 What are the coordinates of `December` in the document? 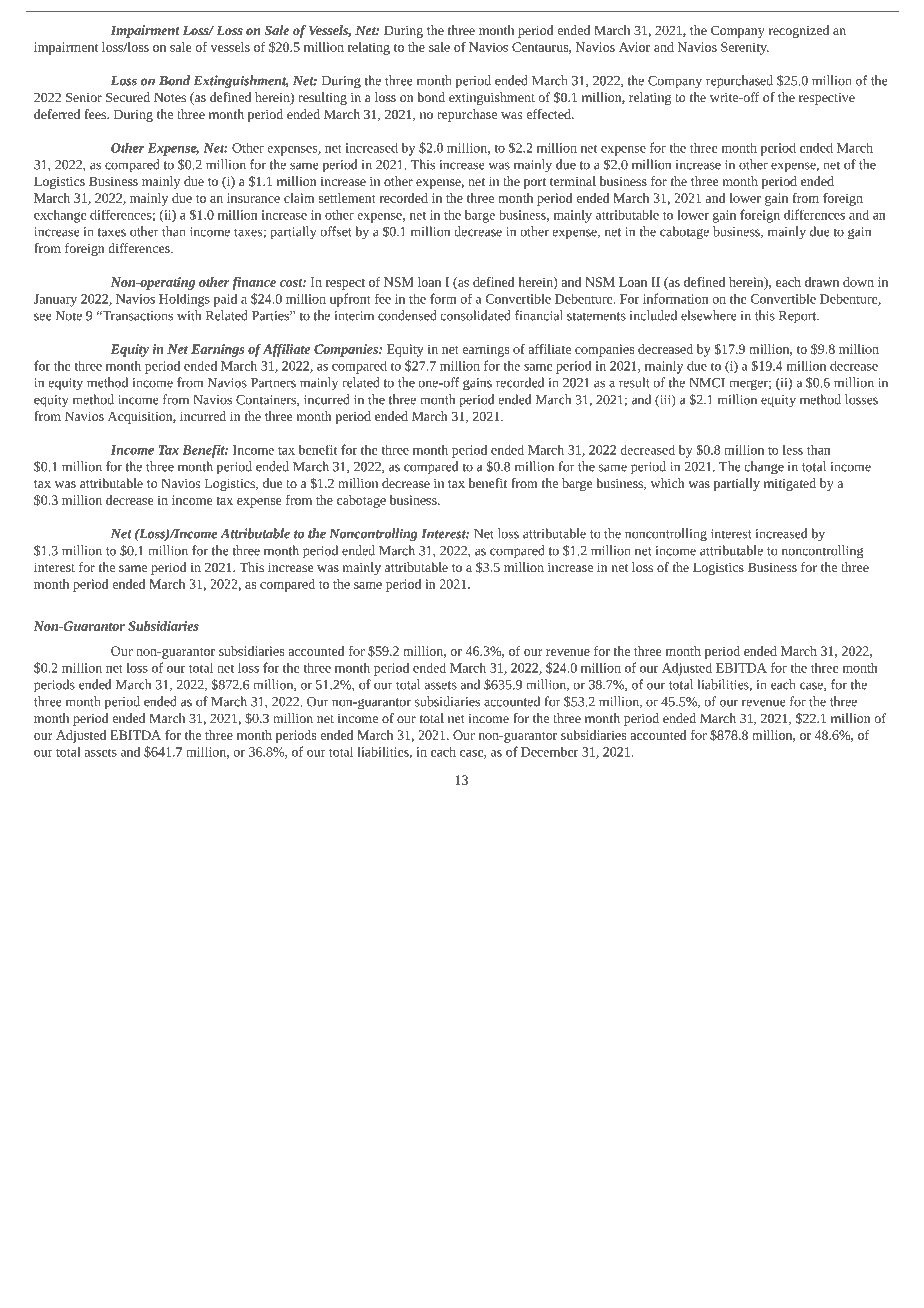 It's located at (549, 751).
